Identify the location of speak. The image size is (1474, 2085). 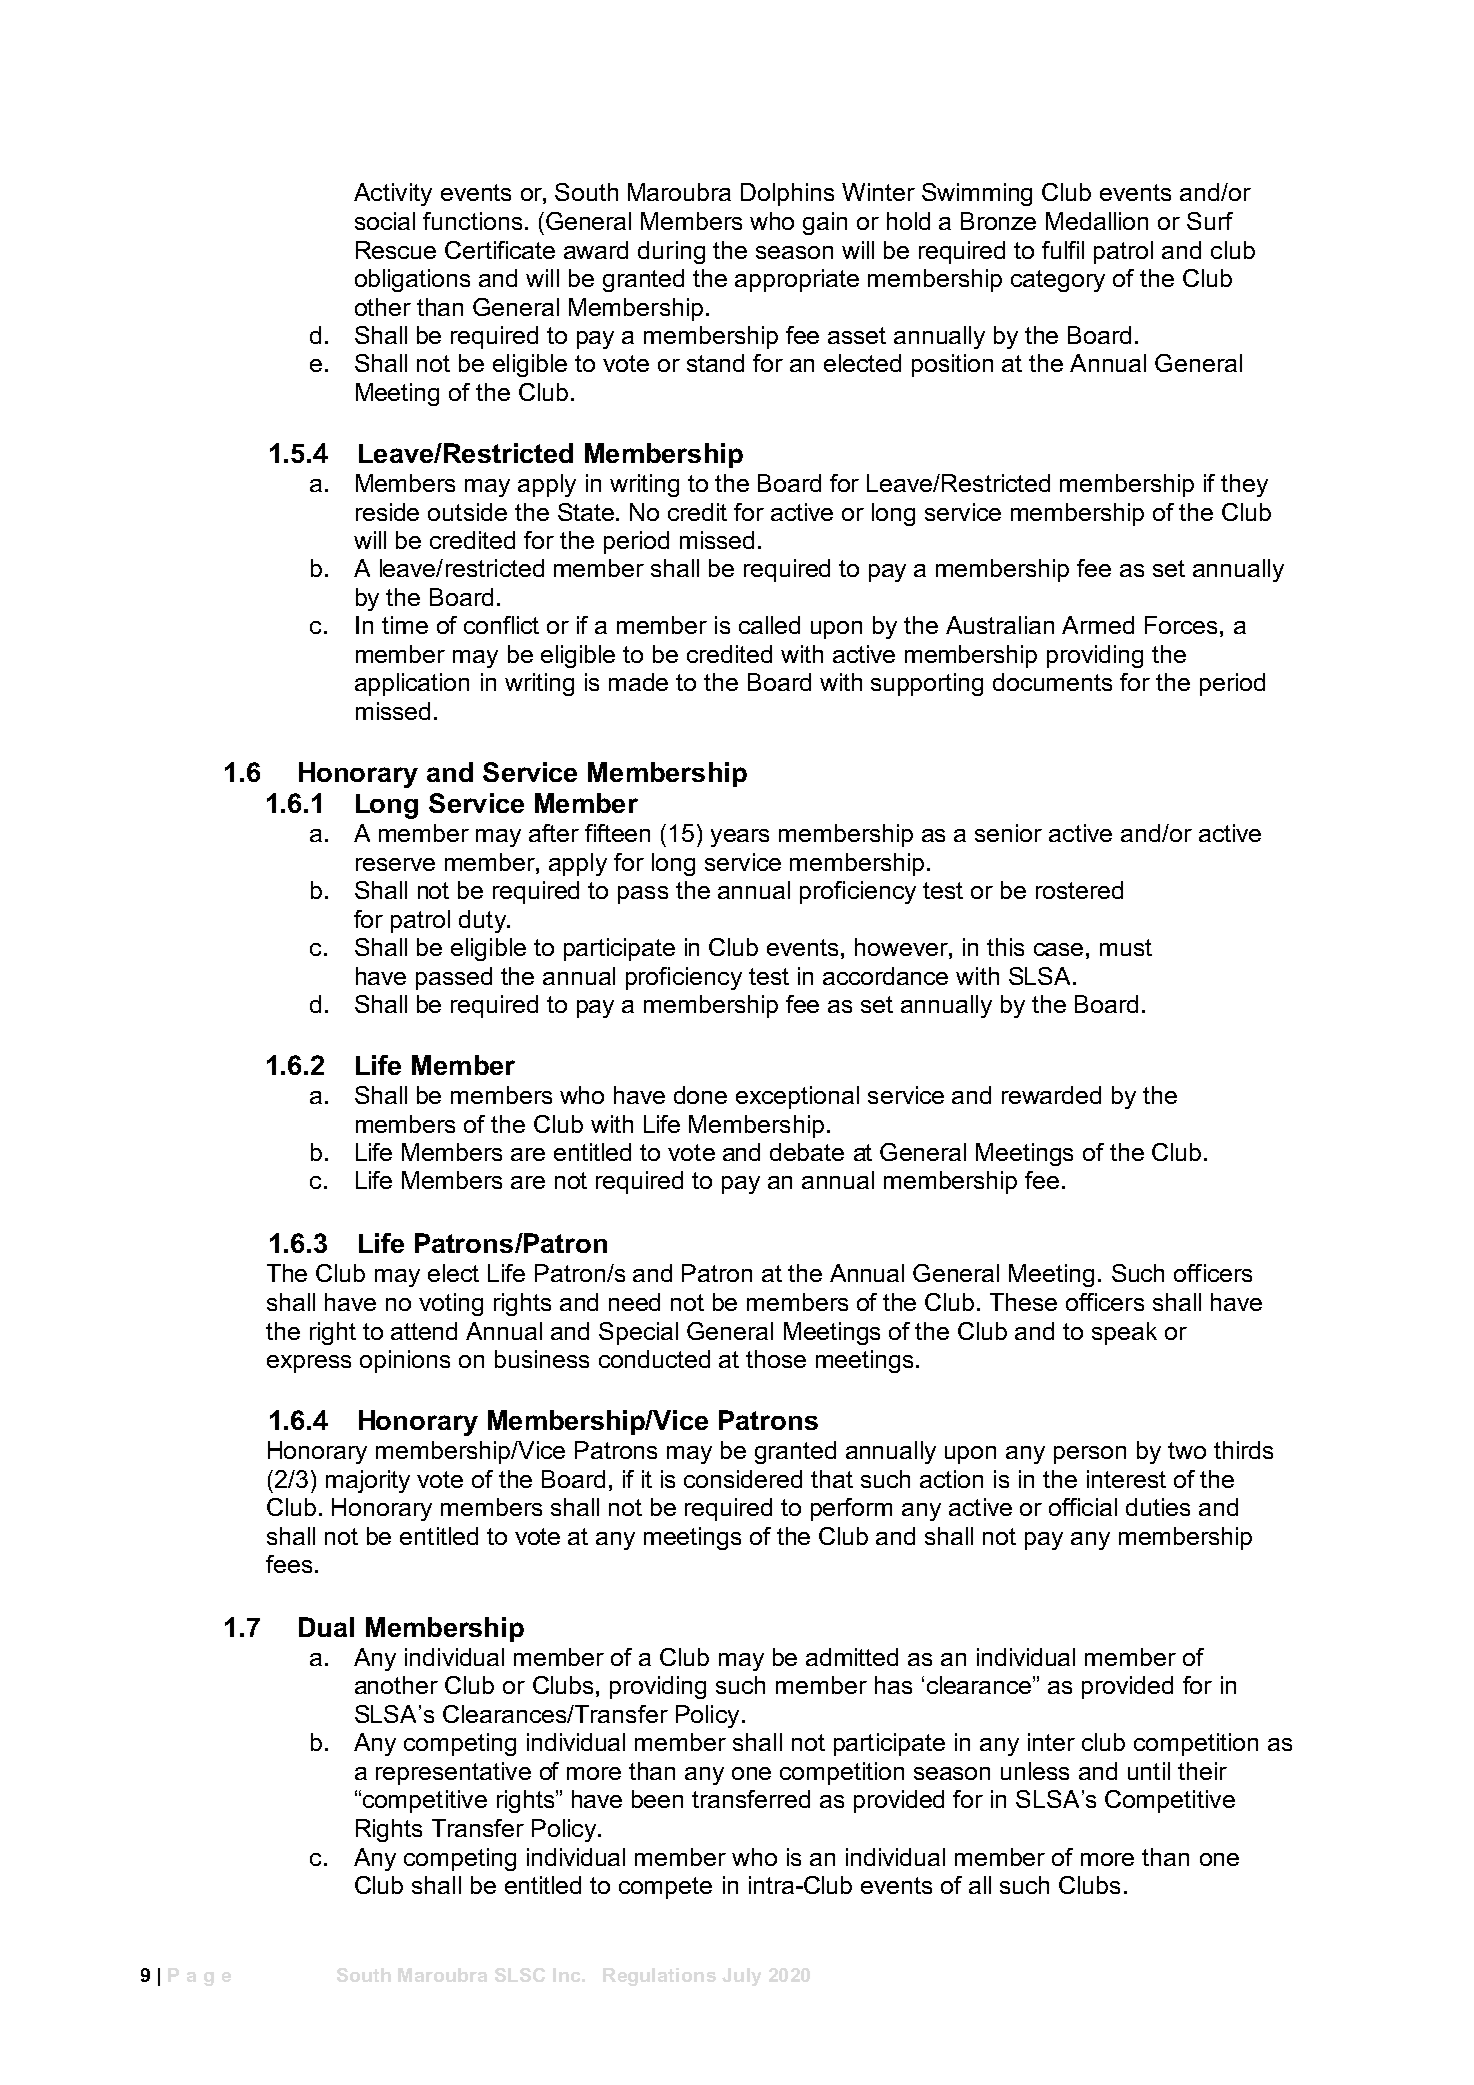
(1124, 1333).
